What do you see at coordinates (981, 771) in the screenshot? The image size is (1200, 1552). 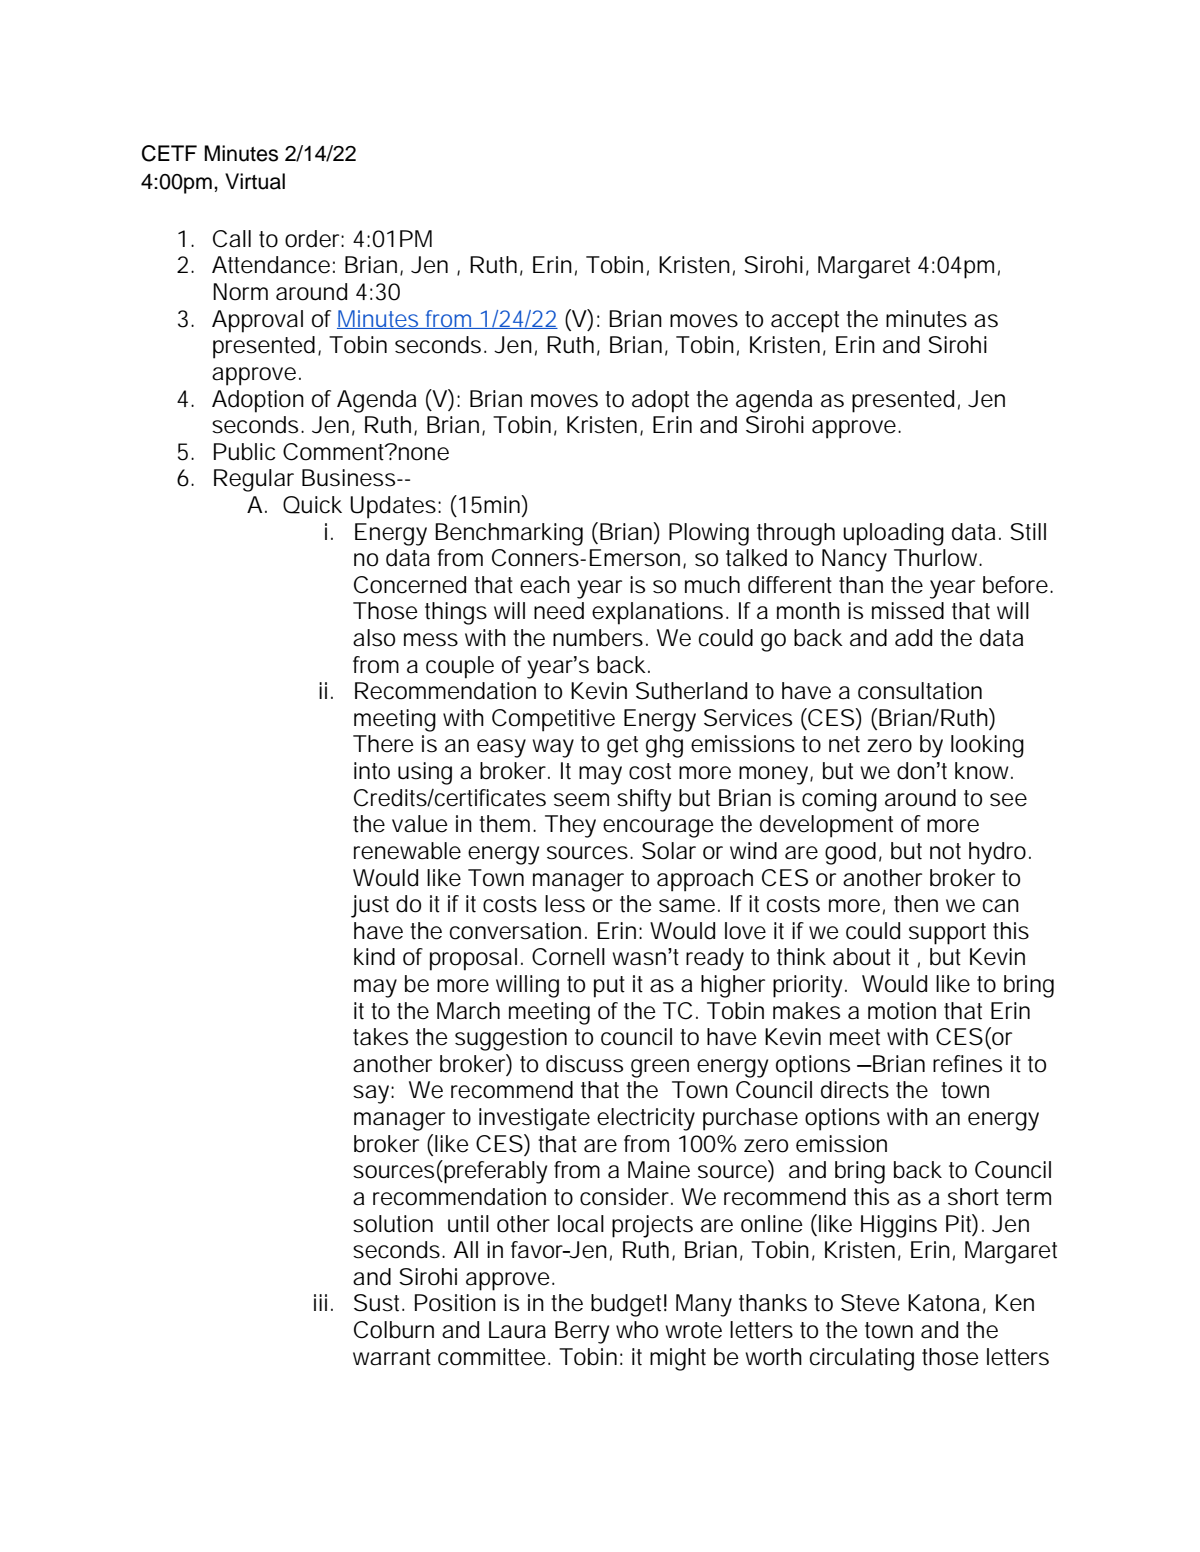 I see `know` at bounding box center [981, 771].
